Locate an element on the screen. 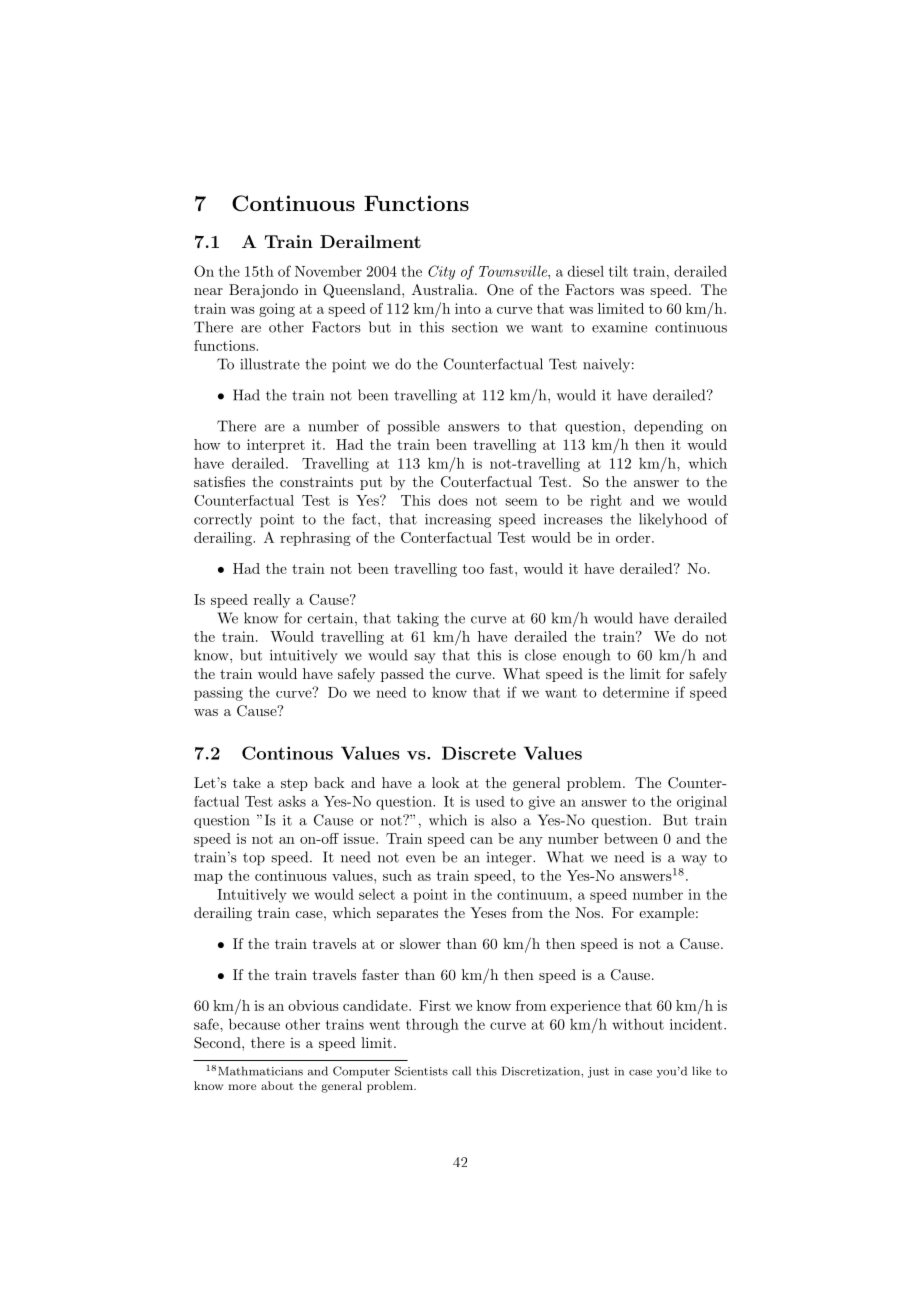 This screenshot has width=924, height=1308. determine is located at coordinates (636, 692).
